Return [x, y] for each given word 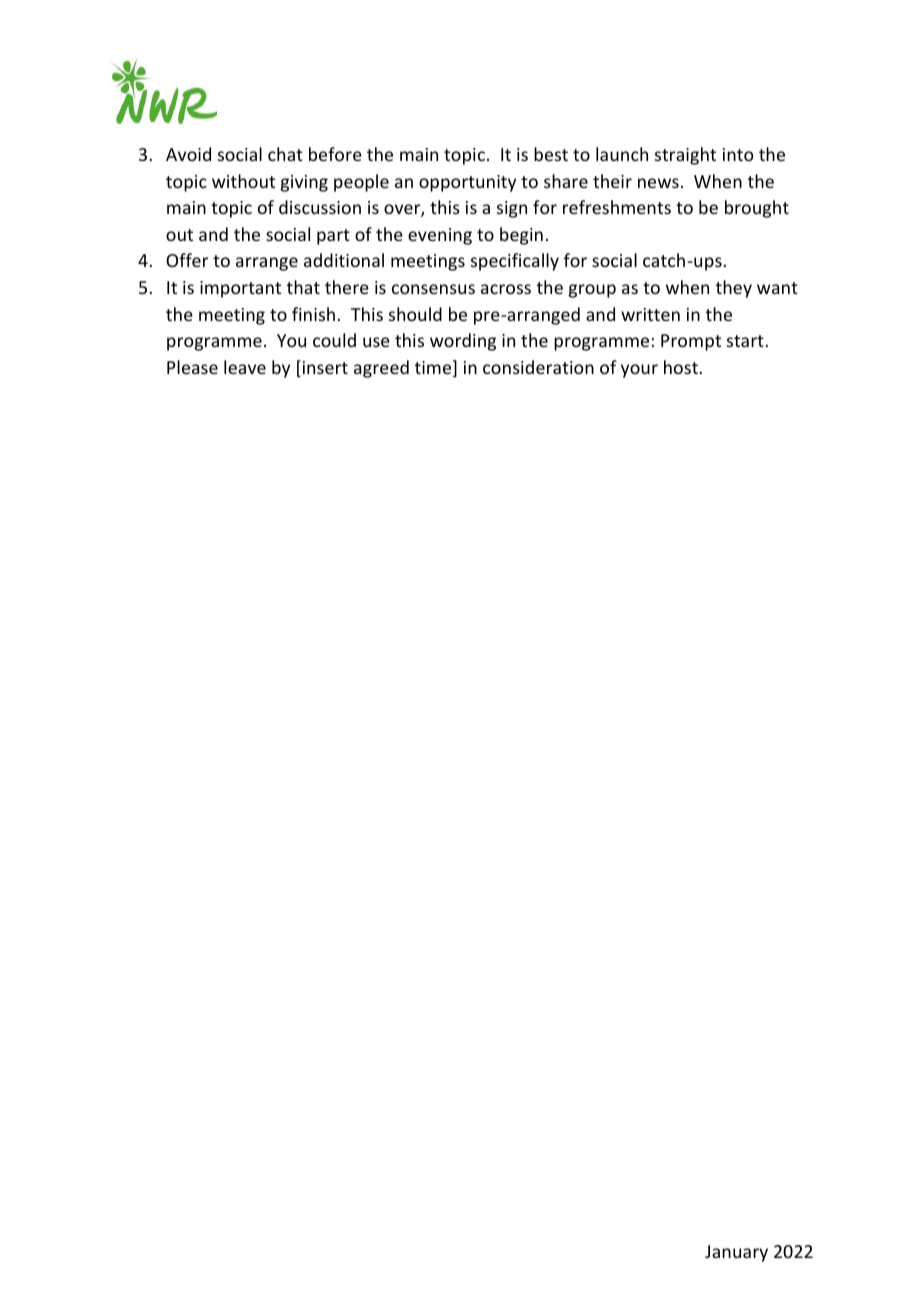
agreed [381, 369]
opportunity [467, 183]
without [243, 181]
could [334, 340]
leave [245, 367]
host [681, 367]
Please [192, 367]
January [736, 1253]
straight [685, 156]
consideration [538, 367]
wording [463, 342]
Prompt [691, 342]
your [639, 371]
